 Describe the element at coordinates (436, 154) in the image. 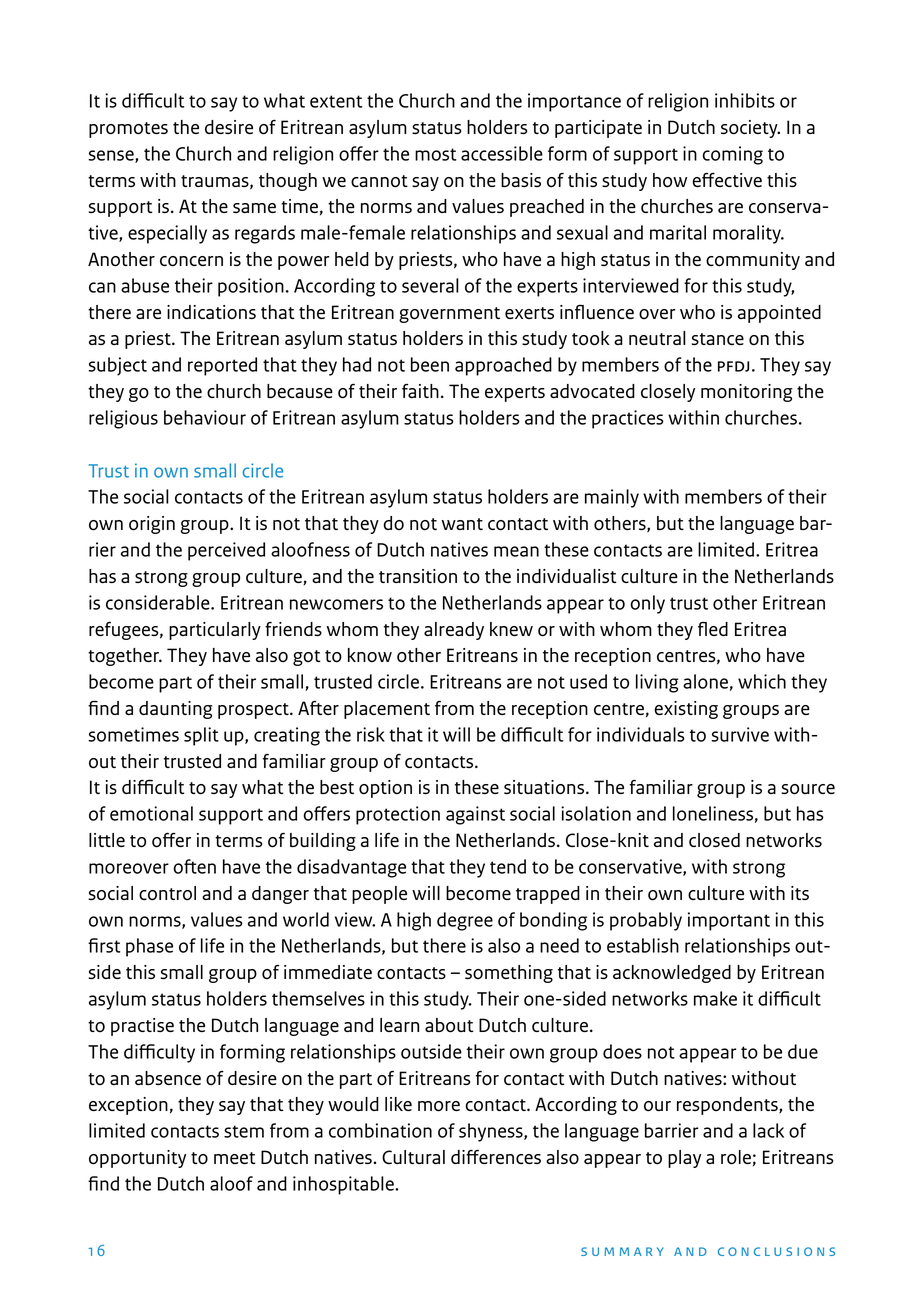

I see `most` at that location.
